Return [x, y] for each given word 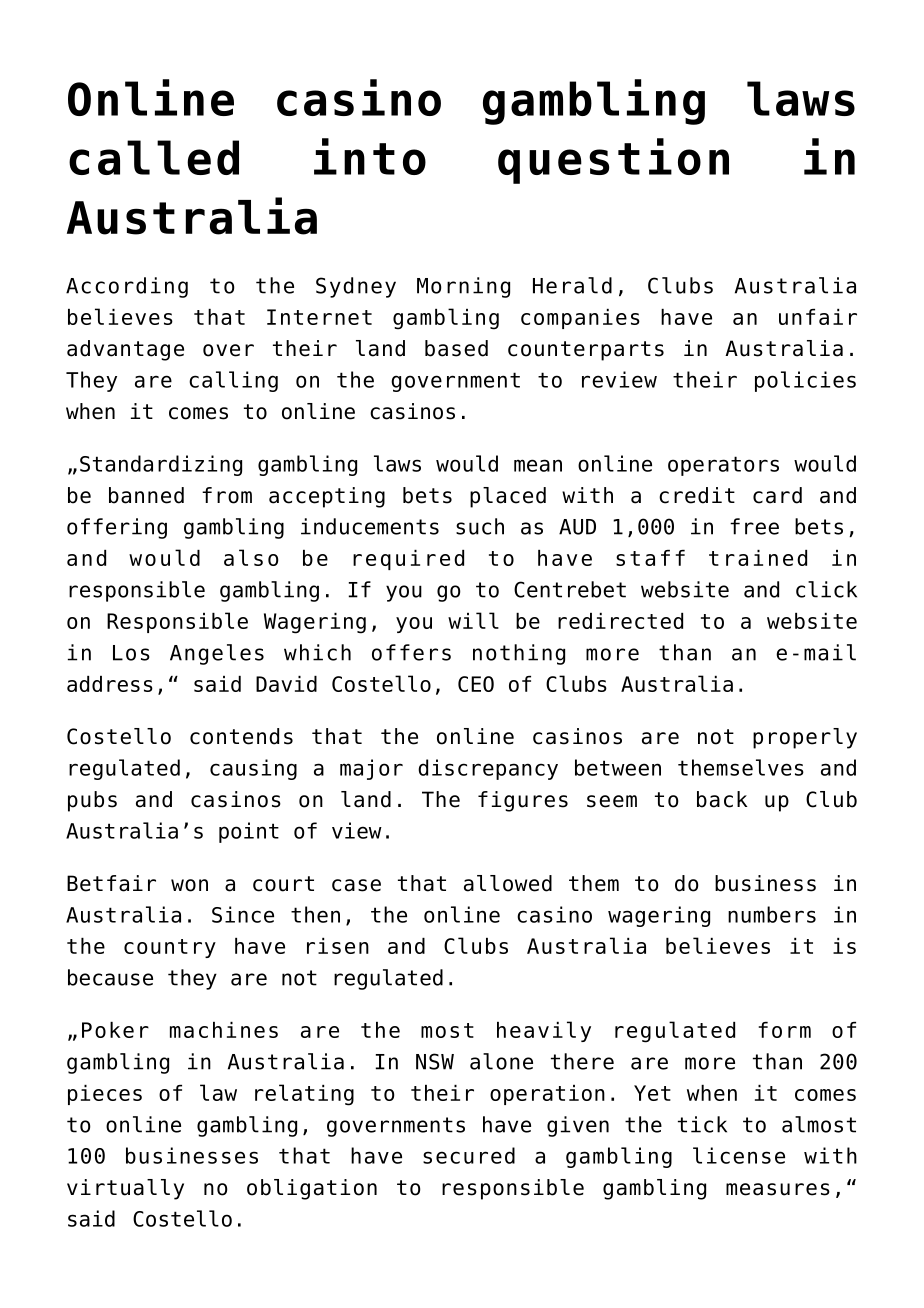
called [154, 157]
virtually [125, 1189]
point [249, 832]
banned [146, 495]
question [613, 161]
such [480, 526]
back [722, 799]
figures [523, 801]
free [754, 526]
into [370, 156]
